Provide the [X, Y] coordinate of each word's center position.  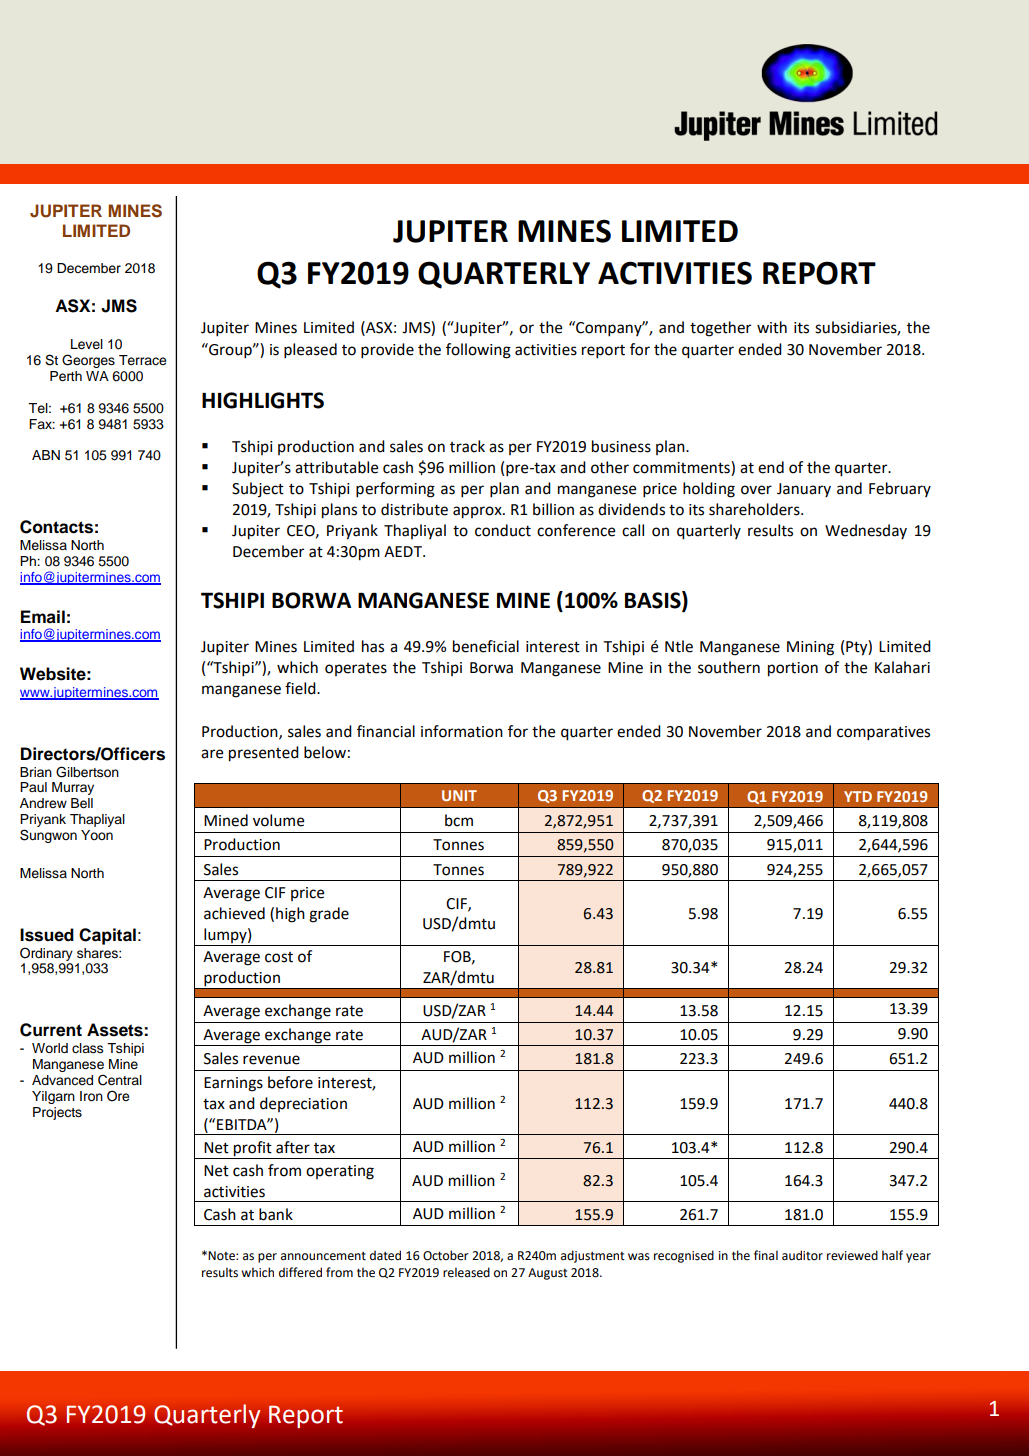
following [478, 351]
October [446, 1255]
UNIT [459, 795]
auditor [802, 1255]
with [772, 327]
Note [222, 1256]
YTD [858, 796]
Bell [82, 803]
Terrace [142, 360]
